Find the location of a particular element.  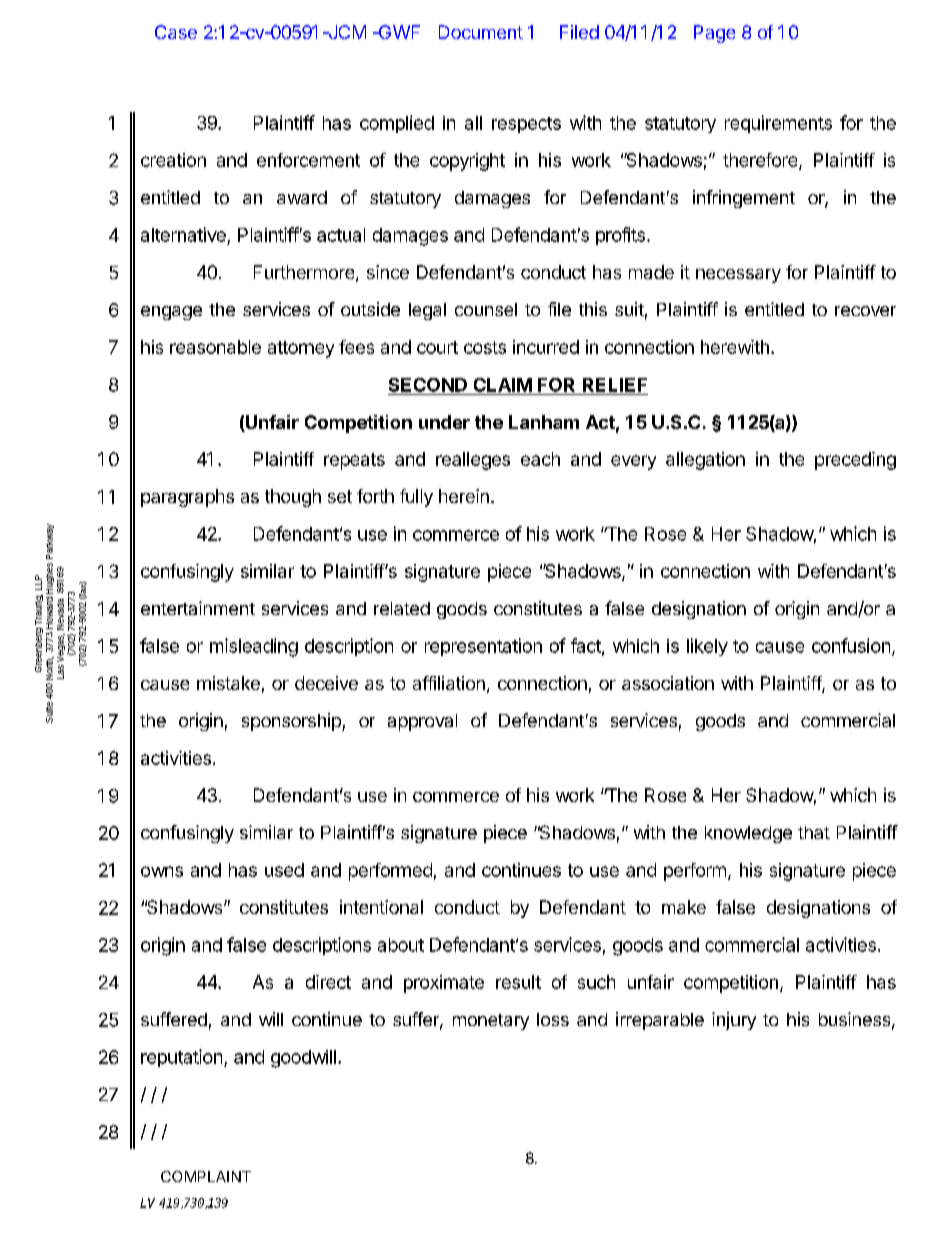

confusion is located at coordinates (851, 645).
